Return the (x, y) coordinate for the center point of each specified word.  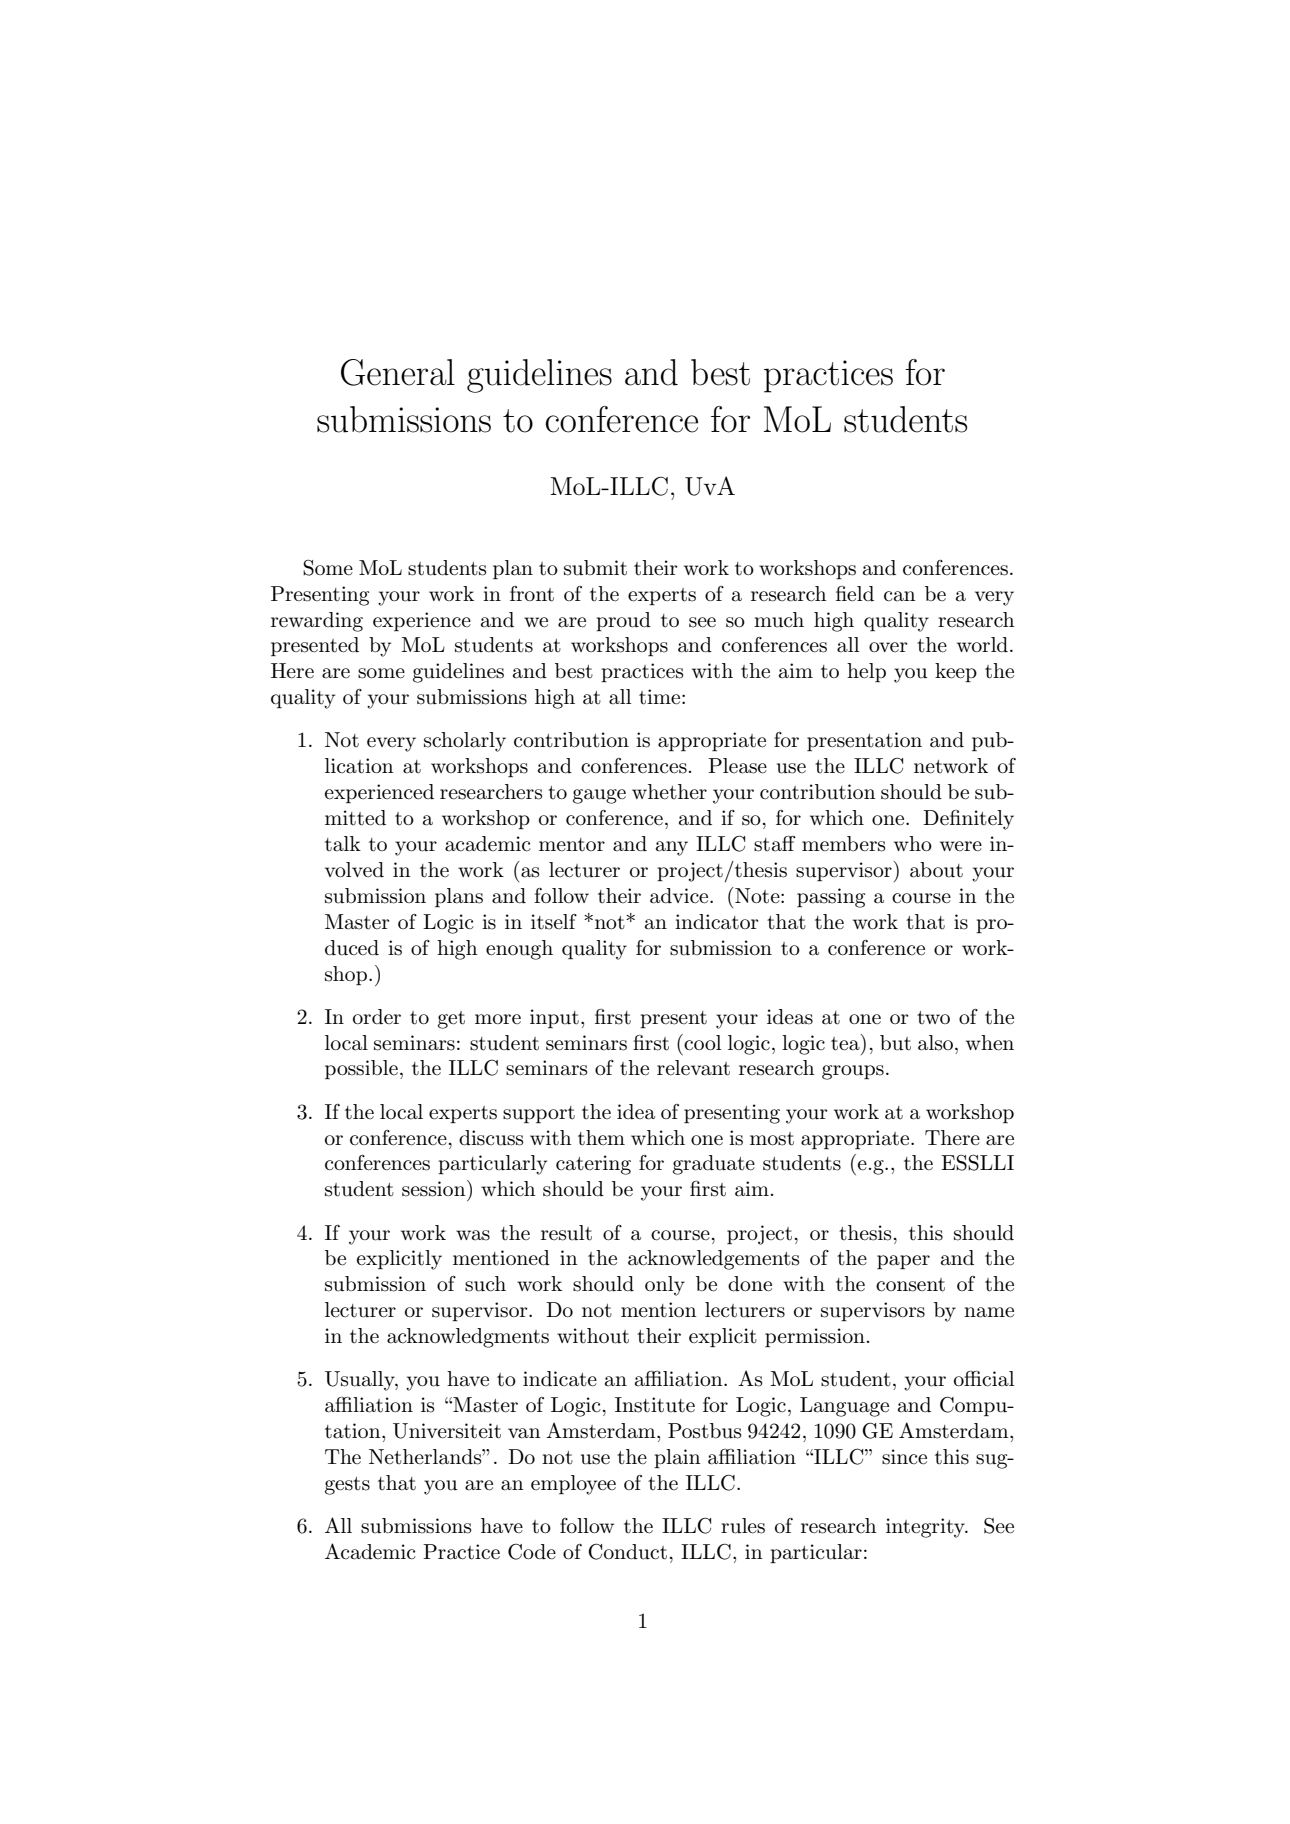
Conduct (627, 1551)
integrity (926, 1528)
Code (532, 1551)
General (398, 372)
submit (595, 568)
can (900, 596)
